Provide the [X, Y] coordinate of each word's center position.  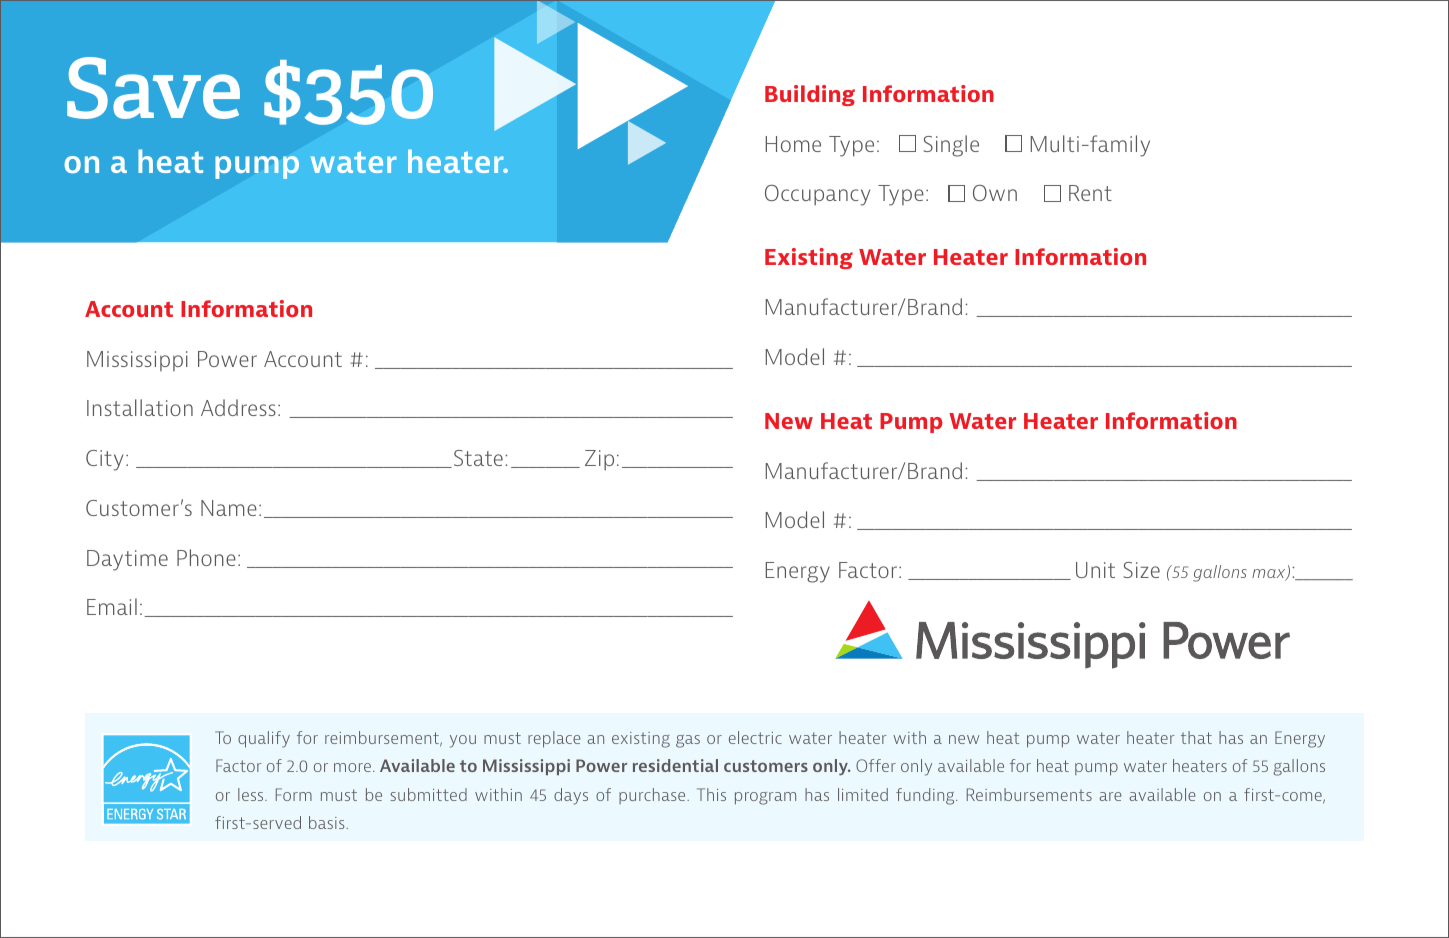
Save [153, 88]
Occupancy [817, 195]
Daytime [127, 560]
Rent [1090, 193]
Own [995, 193]
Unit [1095, 570]
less [252, 794]
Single [951, 146]
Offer [876, 765]
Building [810, 95]
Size [1141, 570]
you [463, 741]
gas [688, 741]
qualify [264, 739]
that [1196, 737]
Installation [140, 407]
